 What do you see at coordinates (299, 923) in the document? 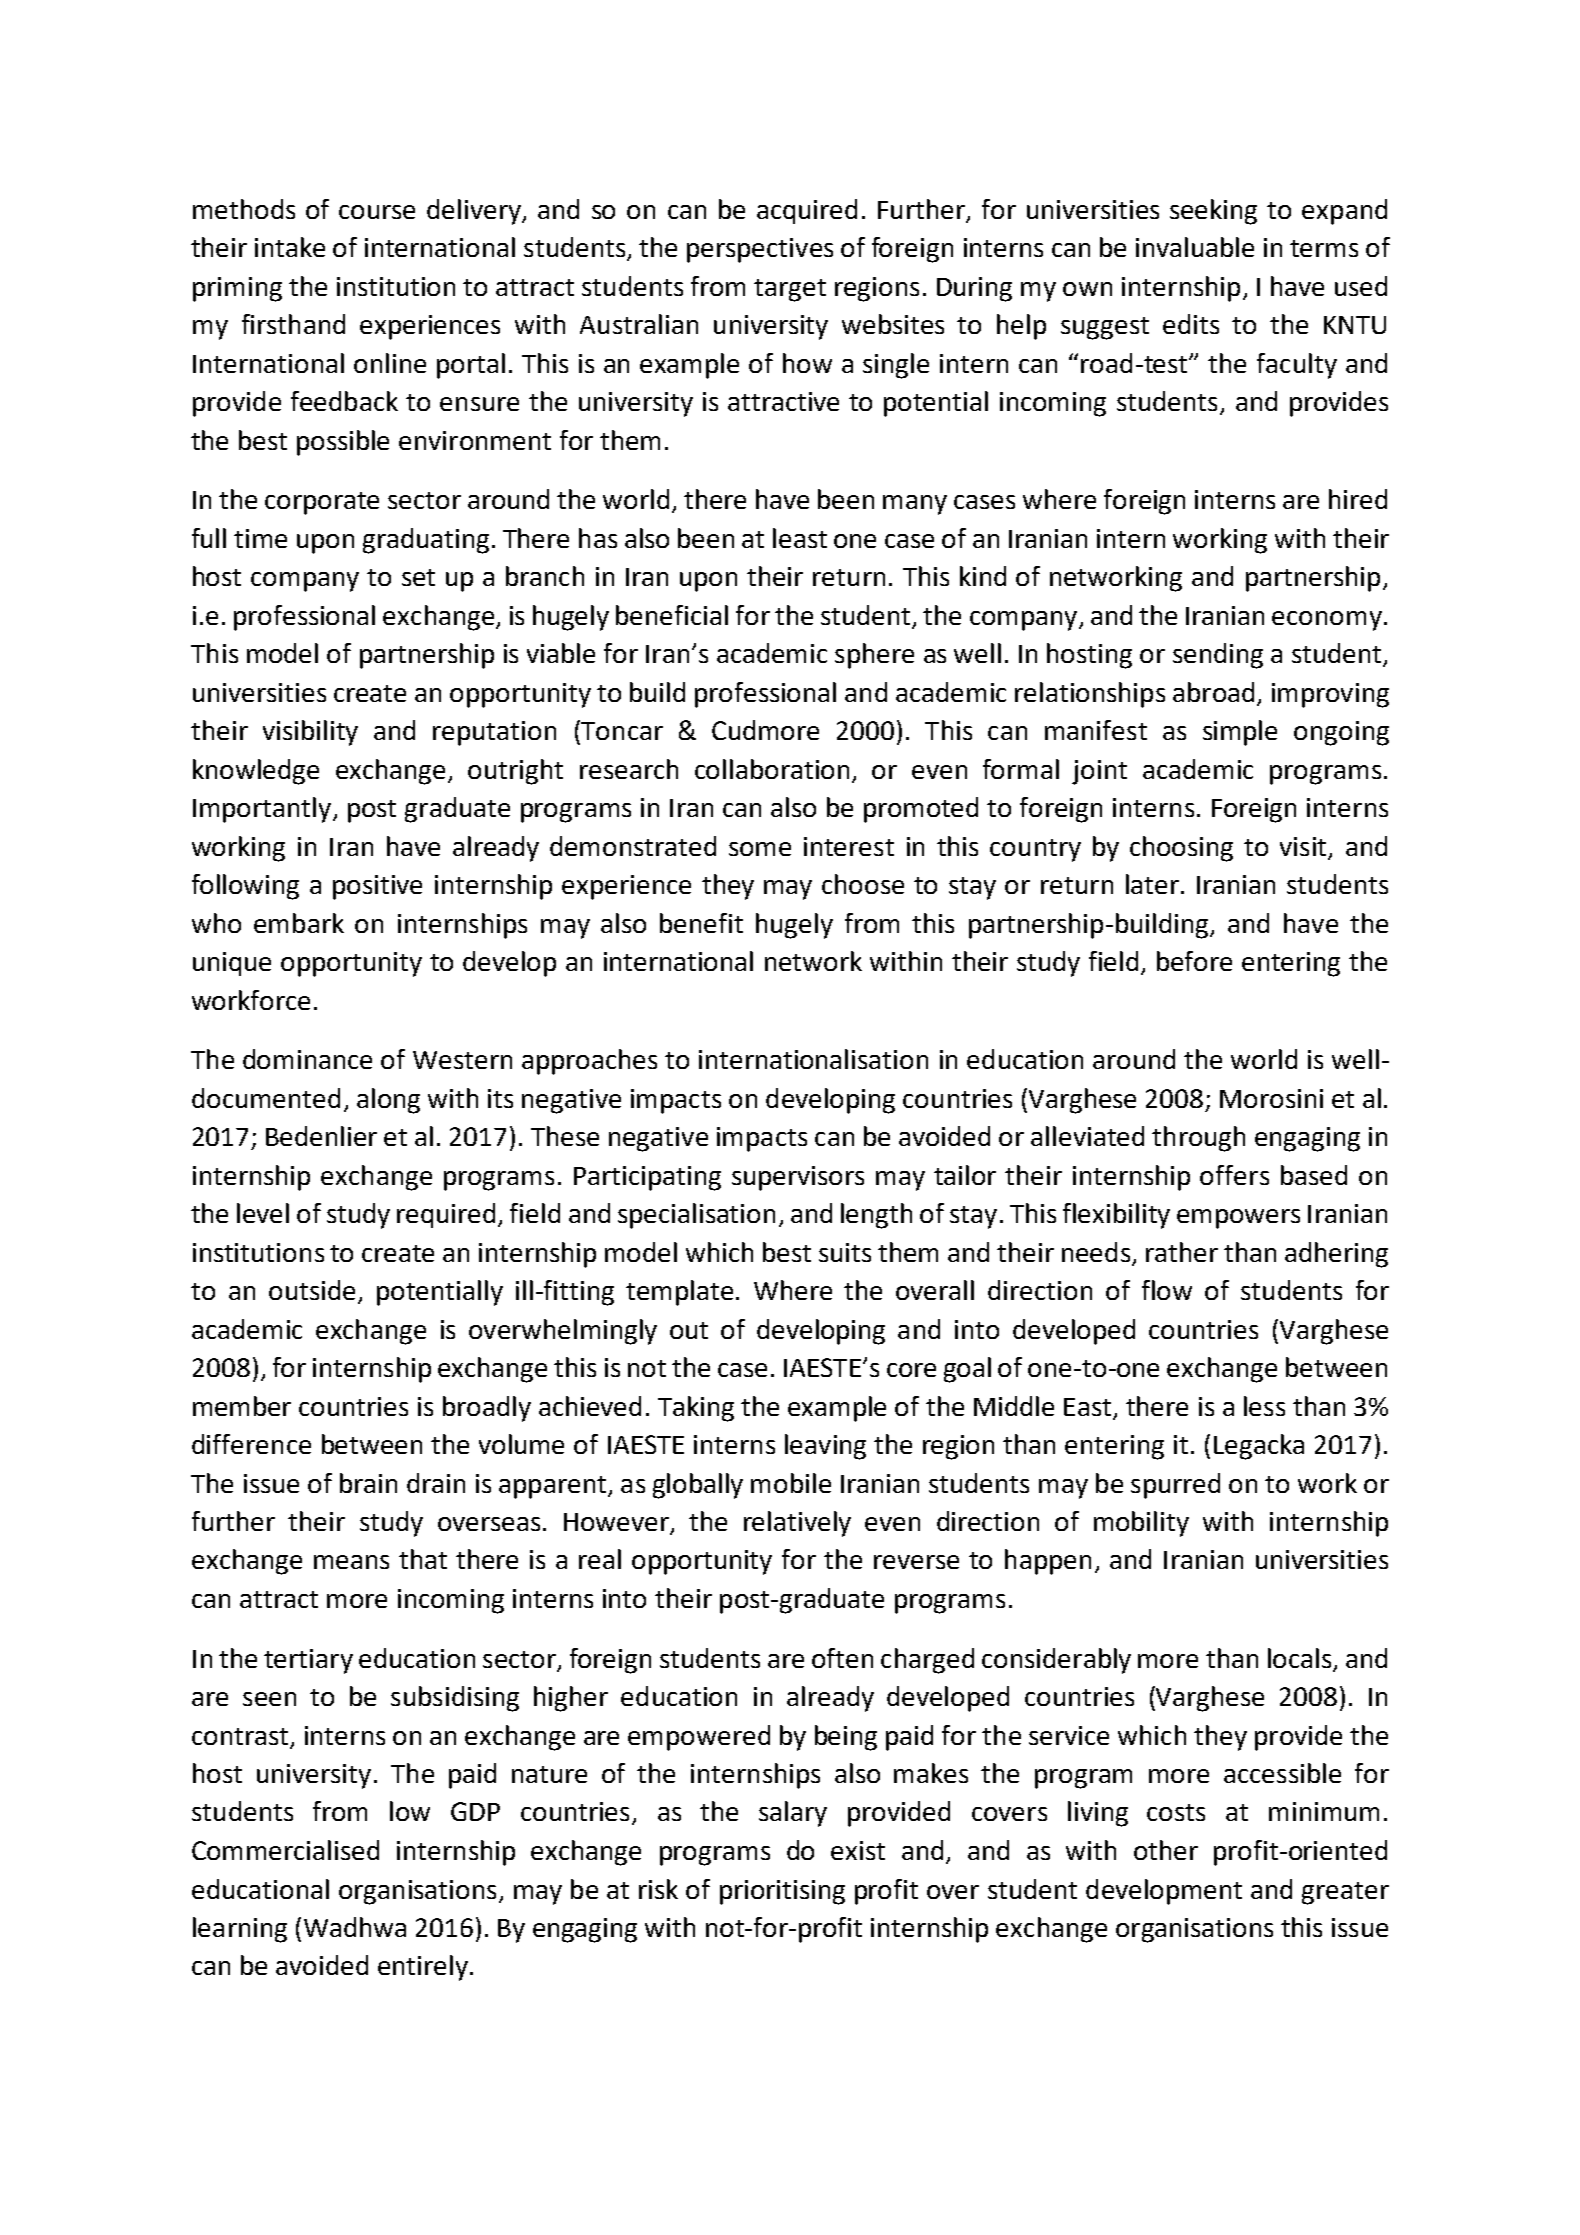
I see `embark` at bounding box center [299, 923].
